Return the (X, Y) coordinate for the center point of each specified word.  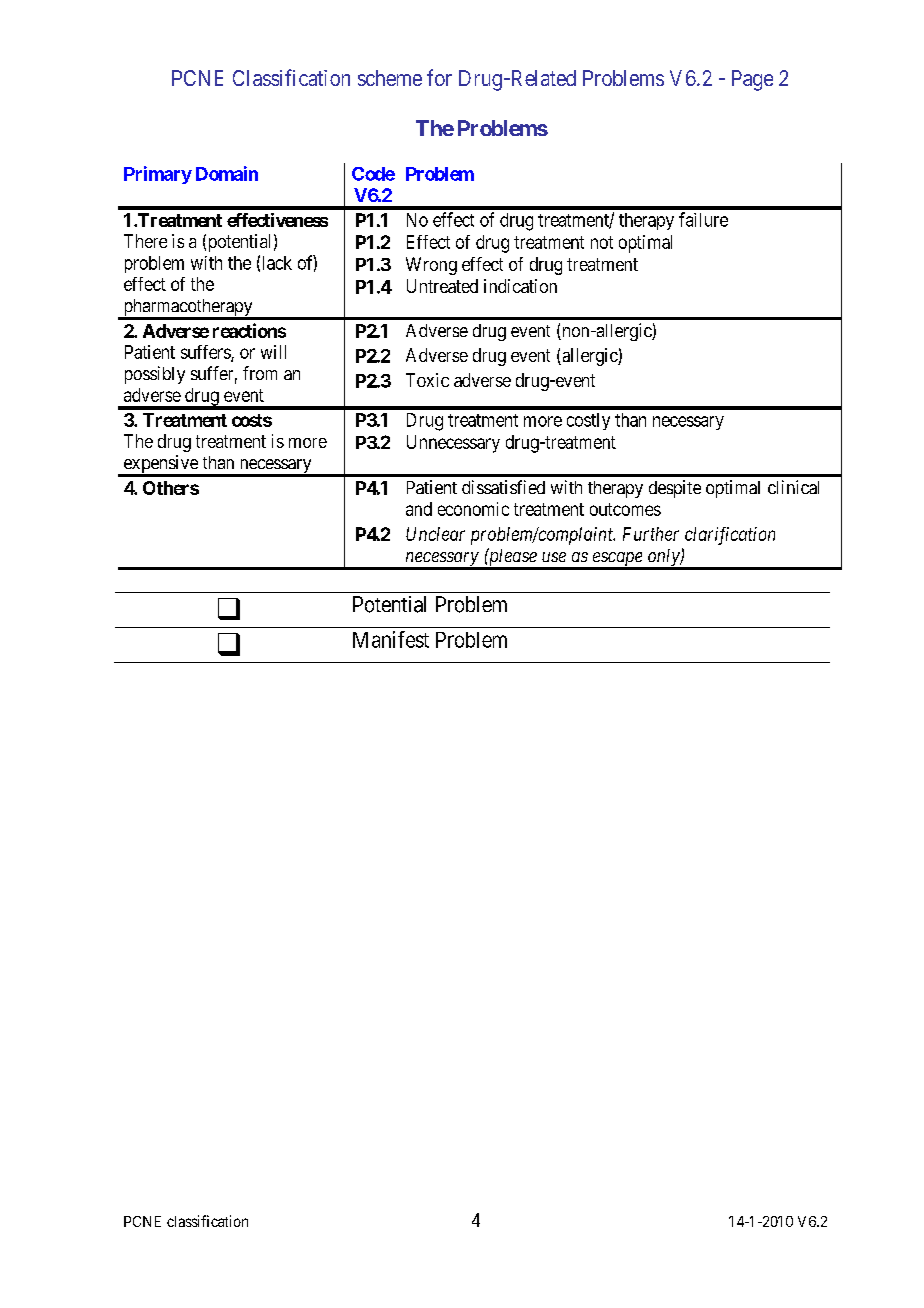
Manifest (391, 639)
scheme (390, 78)
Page (752, 80)
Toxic (427, 380)
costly (588, 421)
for (439, 77)
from (260, 373)
